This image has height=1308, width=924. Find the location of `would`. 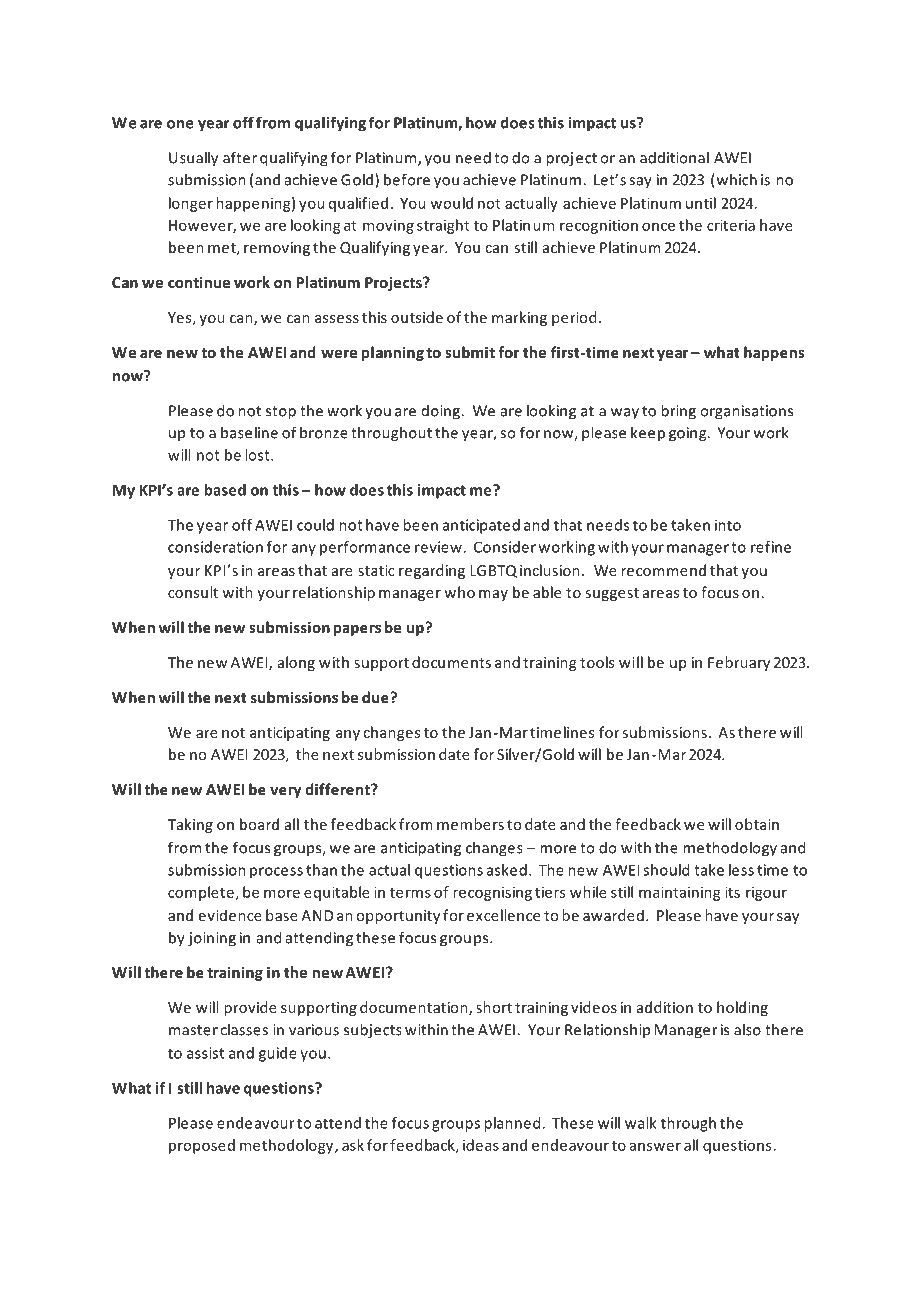

would is located at coordinates (451, 203).
